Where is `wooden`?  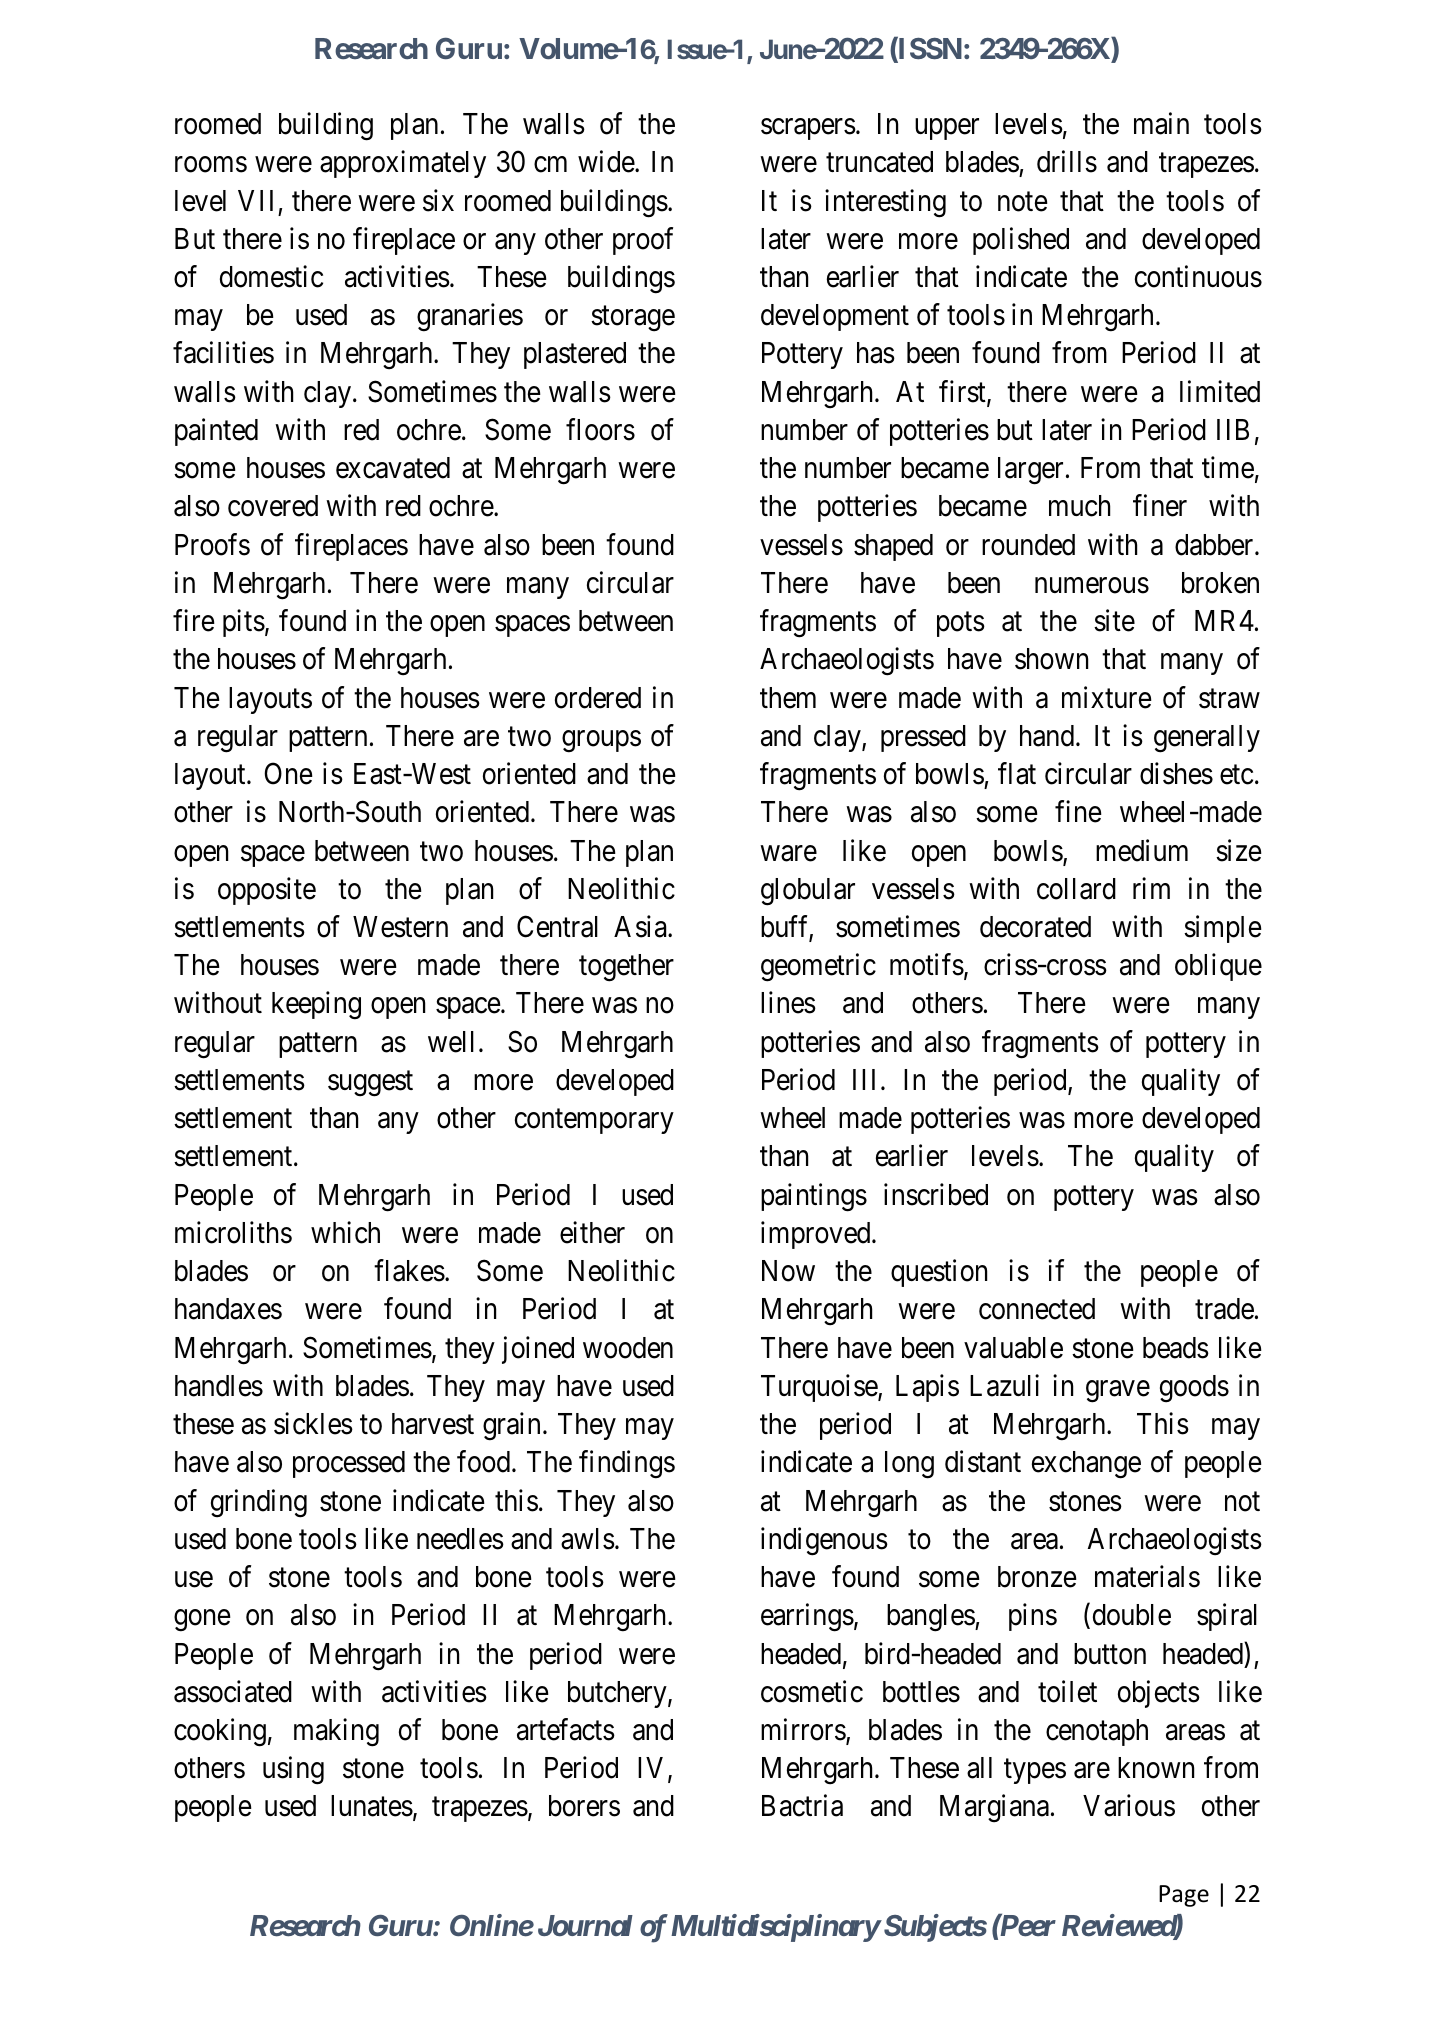 wooden is located at coordinates (628, 1348).
